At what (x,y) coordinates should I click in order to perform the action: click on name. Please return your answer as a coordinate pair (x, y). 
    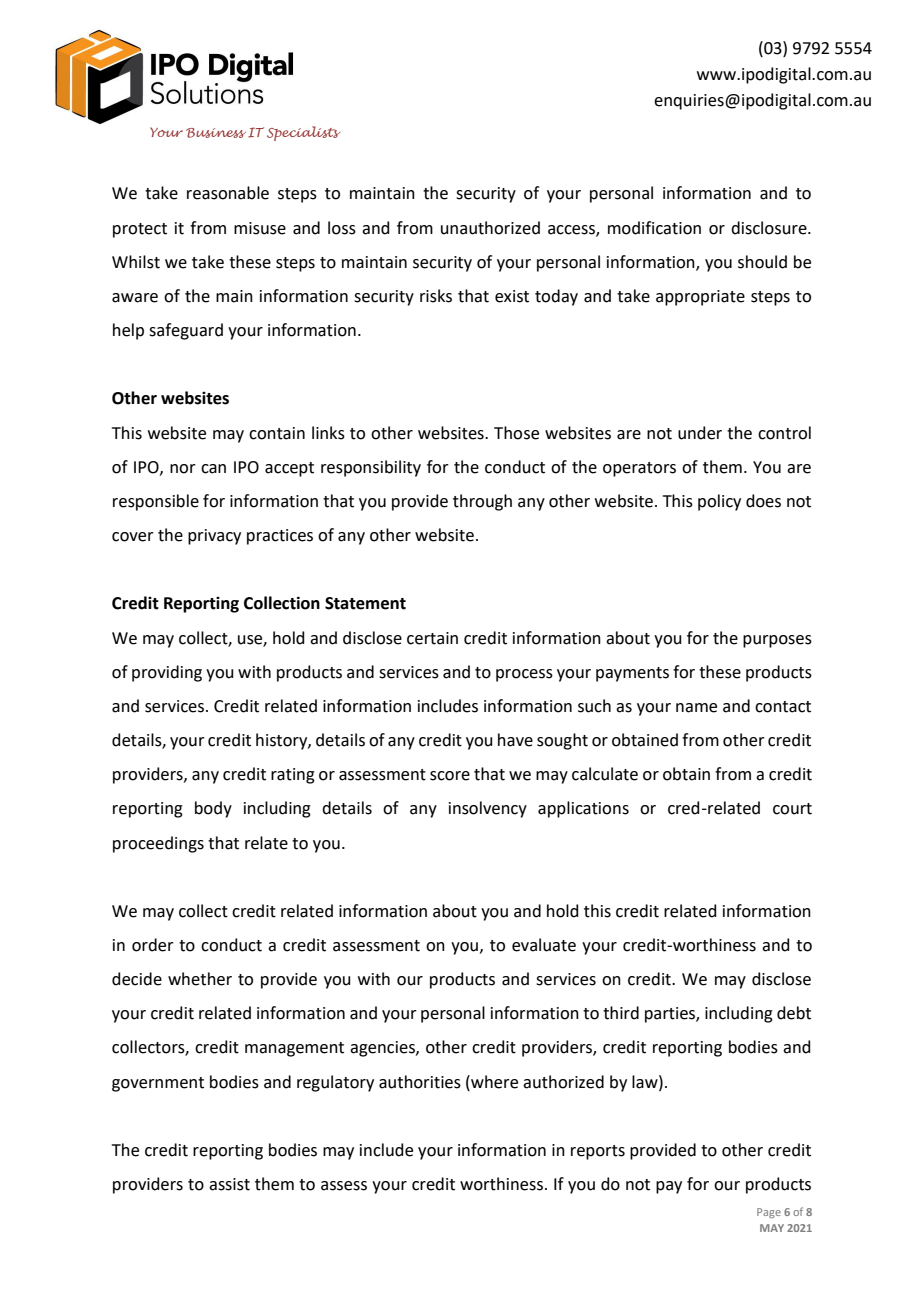
    Looking at the image, I should click on (696, 708).
